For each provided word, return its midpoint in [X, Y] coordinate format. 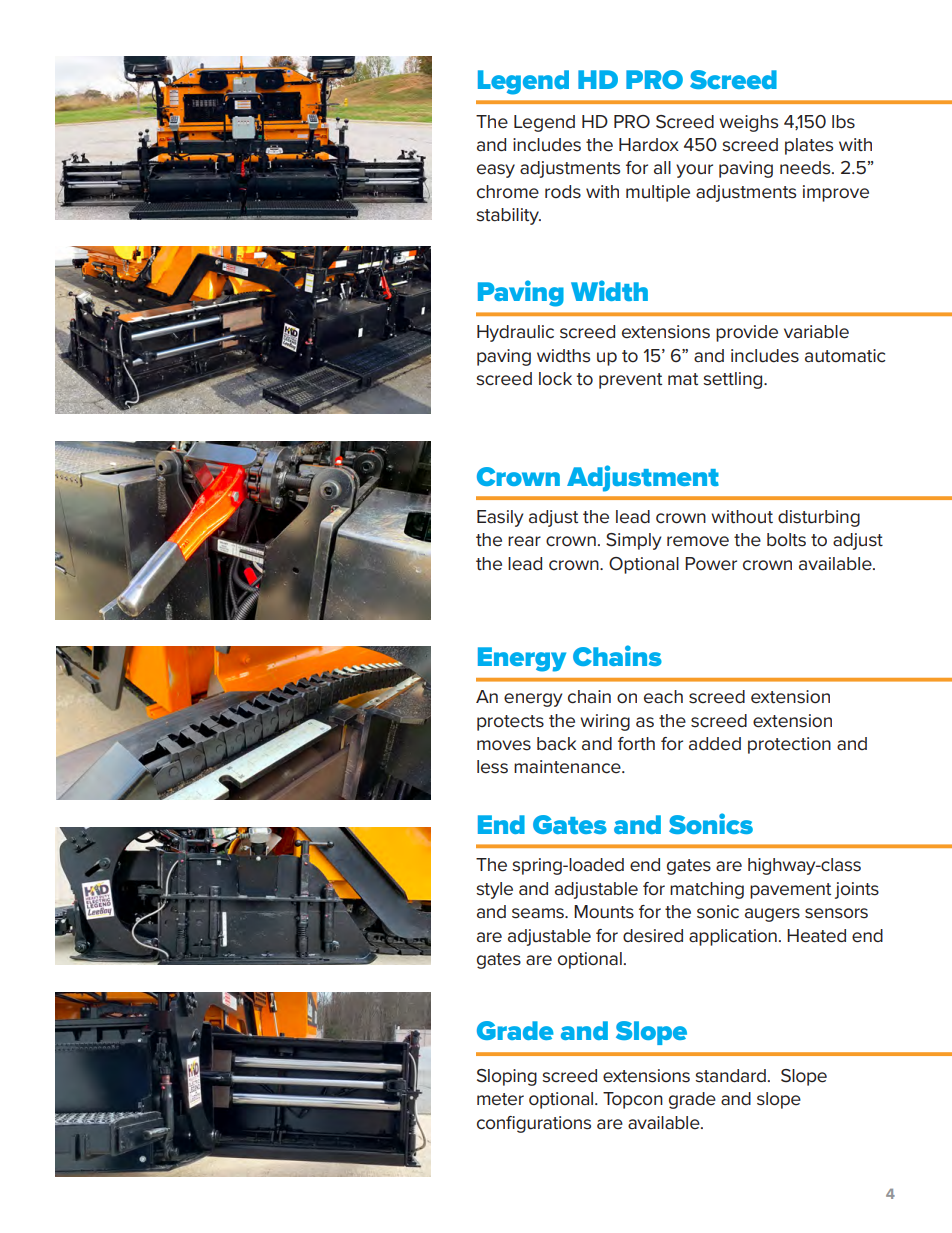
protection [789, 745]
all [662, 168]
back [556, 744]
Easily [500, 518]
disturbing [819, 518]
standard [730, 1076]
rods [563, 192]
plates [809, 146]
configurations [534, 1124]
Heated [816, 936]
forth [636, 744]
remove [698, 541]
